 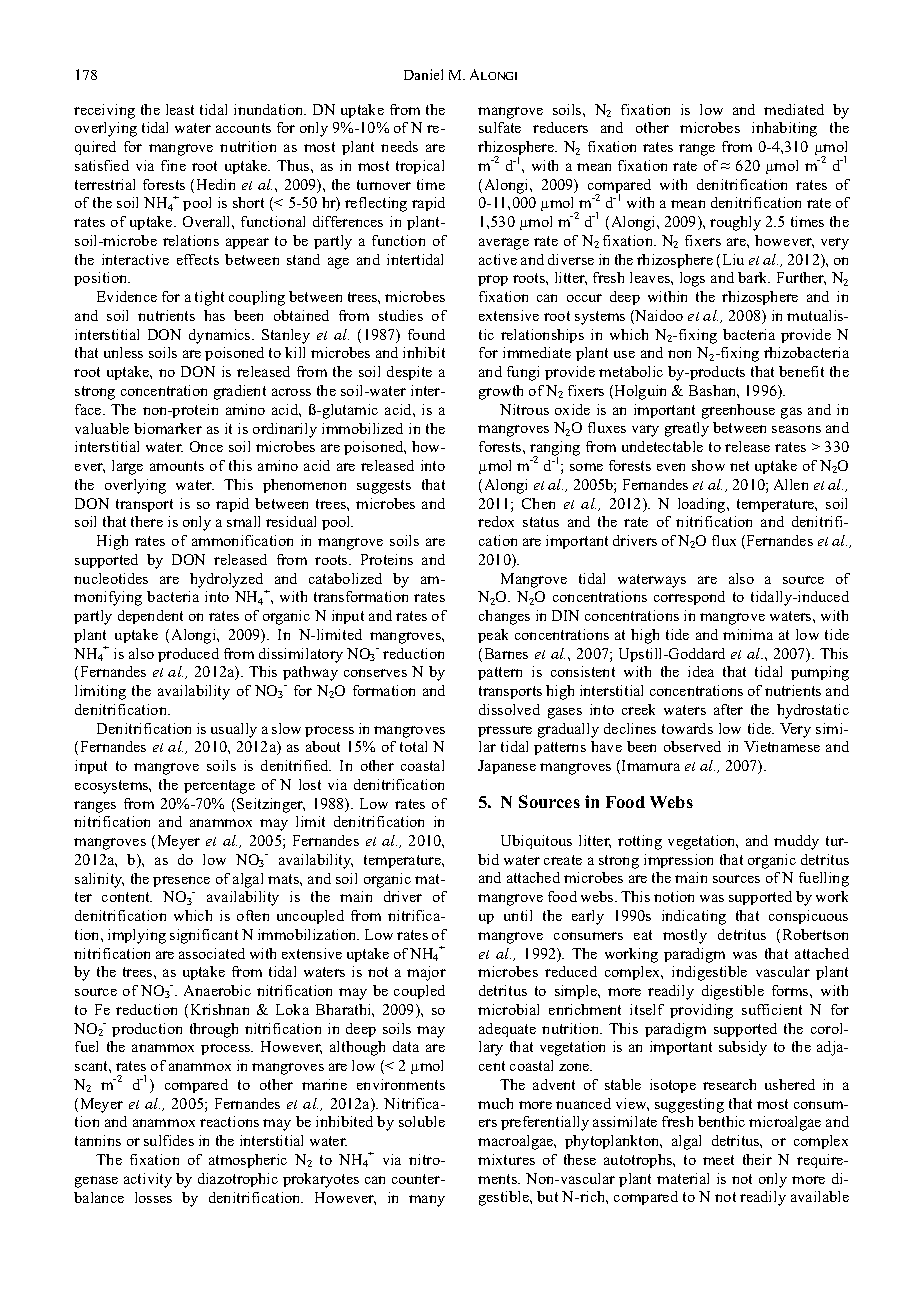 What do you see at coordinates (748, 634) in the page?
I see `minima` at bounding box center [748, 634].
